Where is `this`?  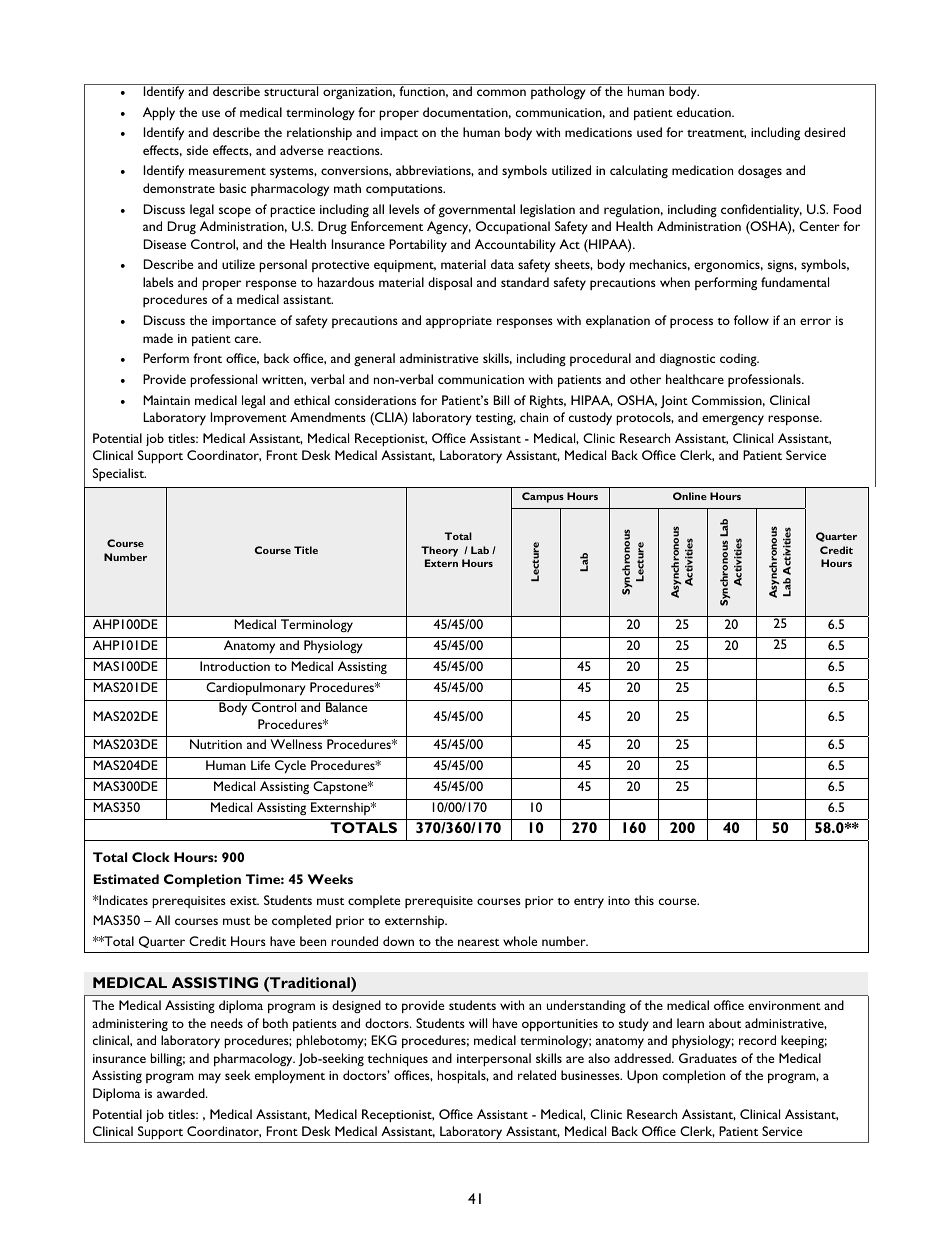 this is located at coordinates (644, 900).
